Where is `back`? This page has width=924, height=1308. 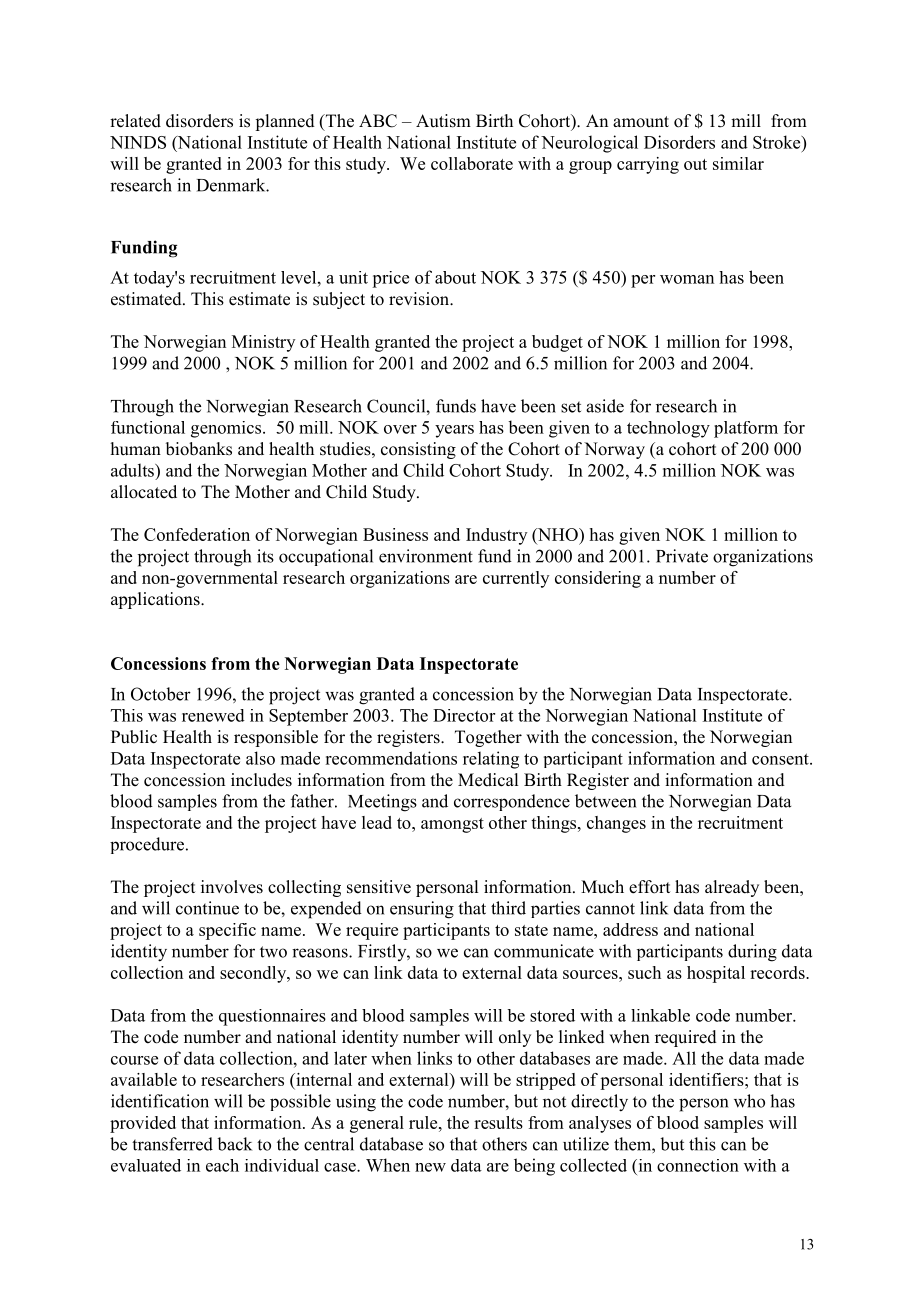 back is located at coordinates (234, 1144).
